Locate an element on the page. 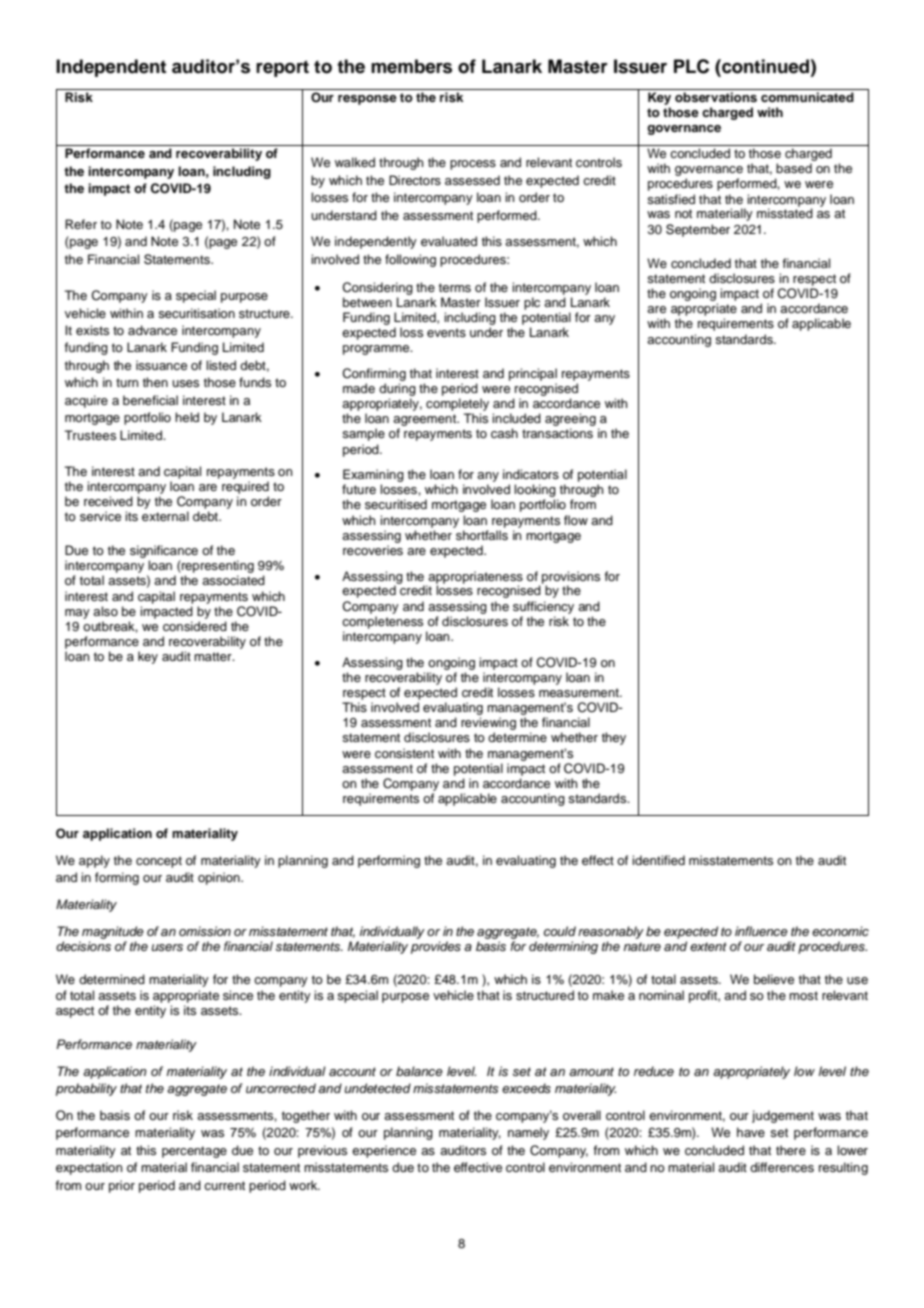  agreeing is located at coordinates (570, 421).
